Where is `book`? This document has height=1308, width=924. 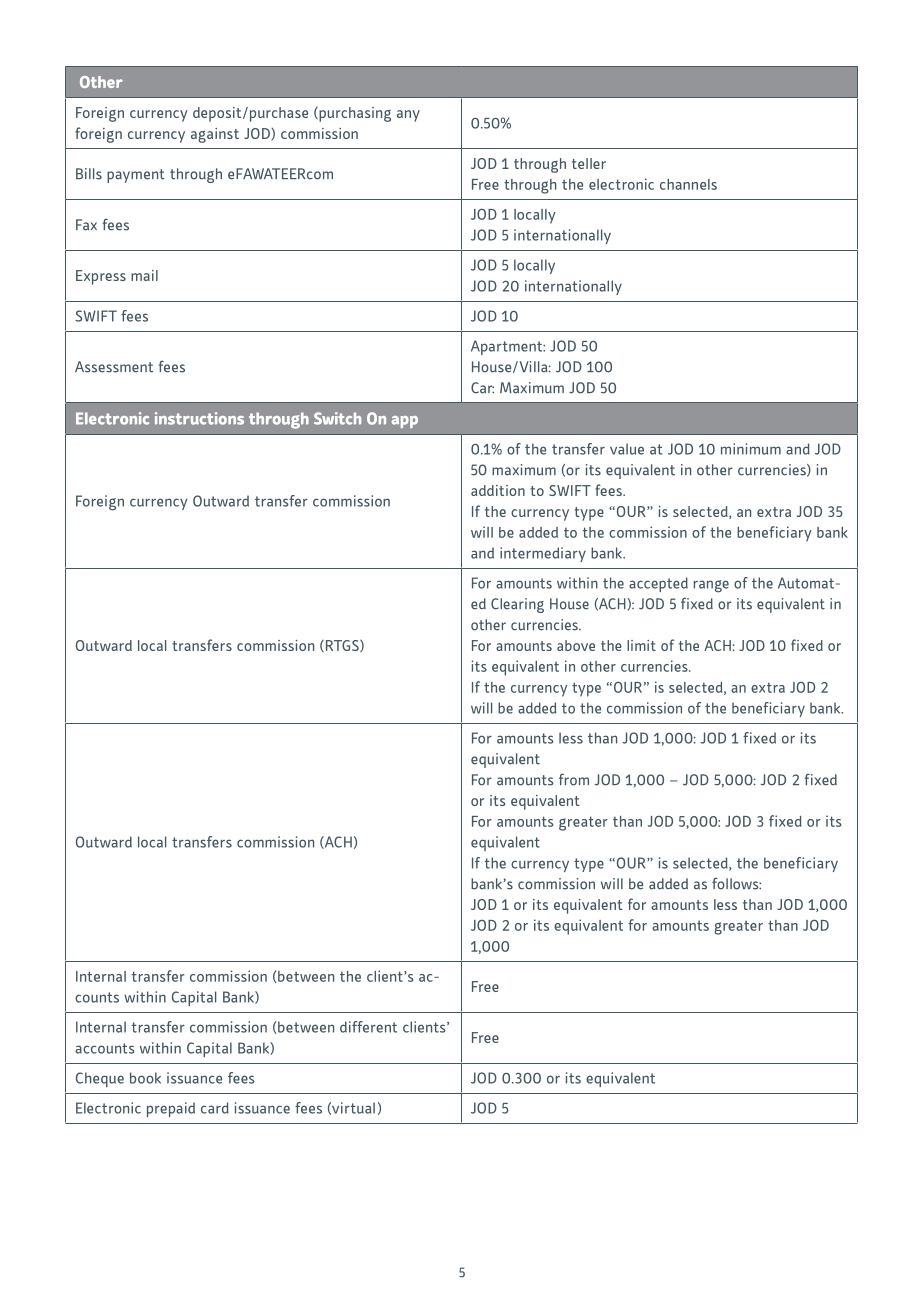
book is located at coordinates (145, 1078).
